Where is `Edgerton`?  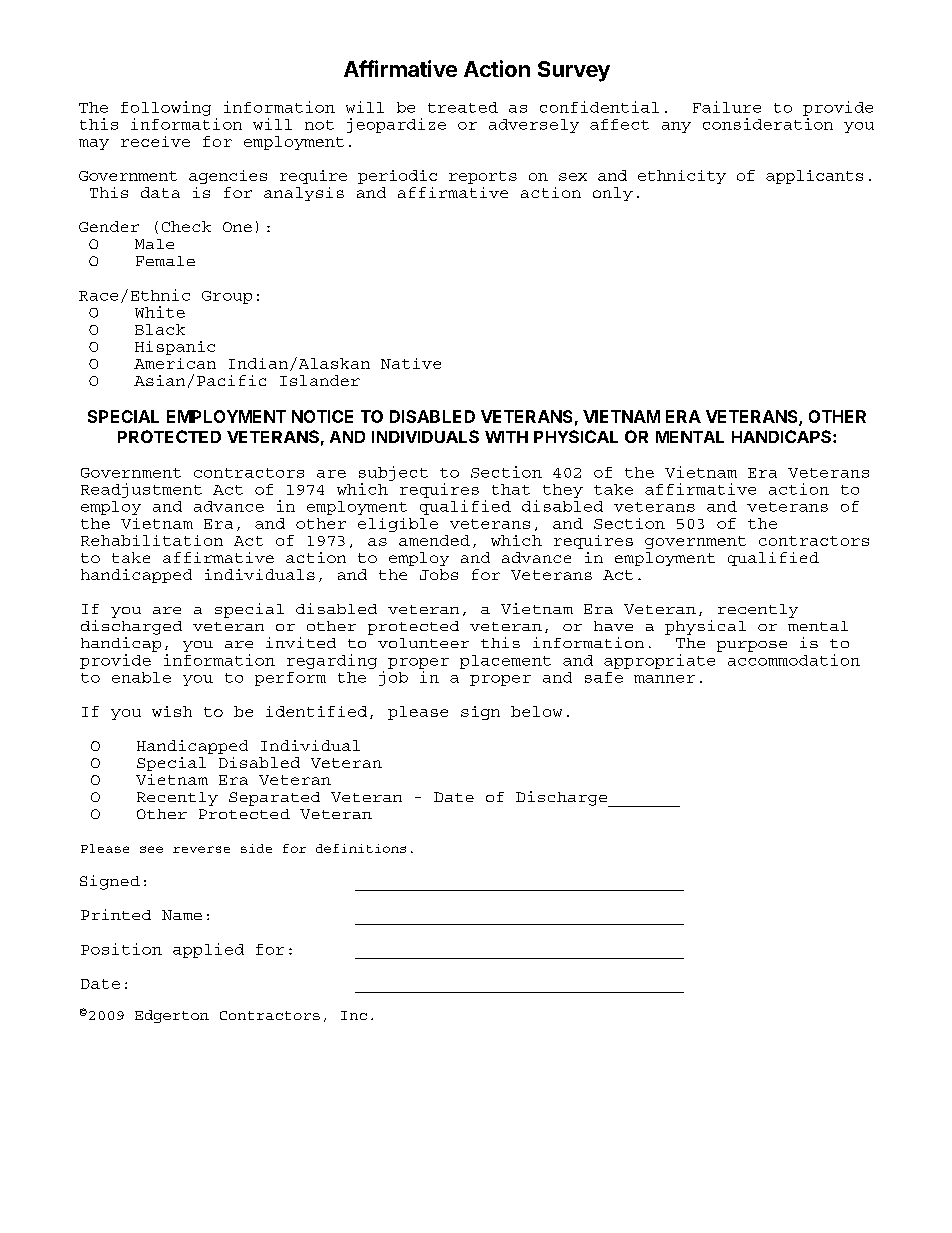 Edgerton is located at coordinates (172, 1016).
